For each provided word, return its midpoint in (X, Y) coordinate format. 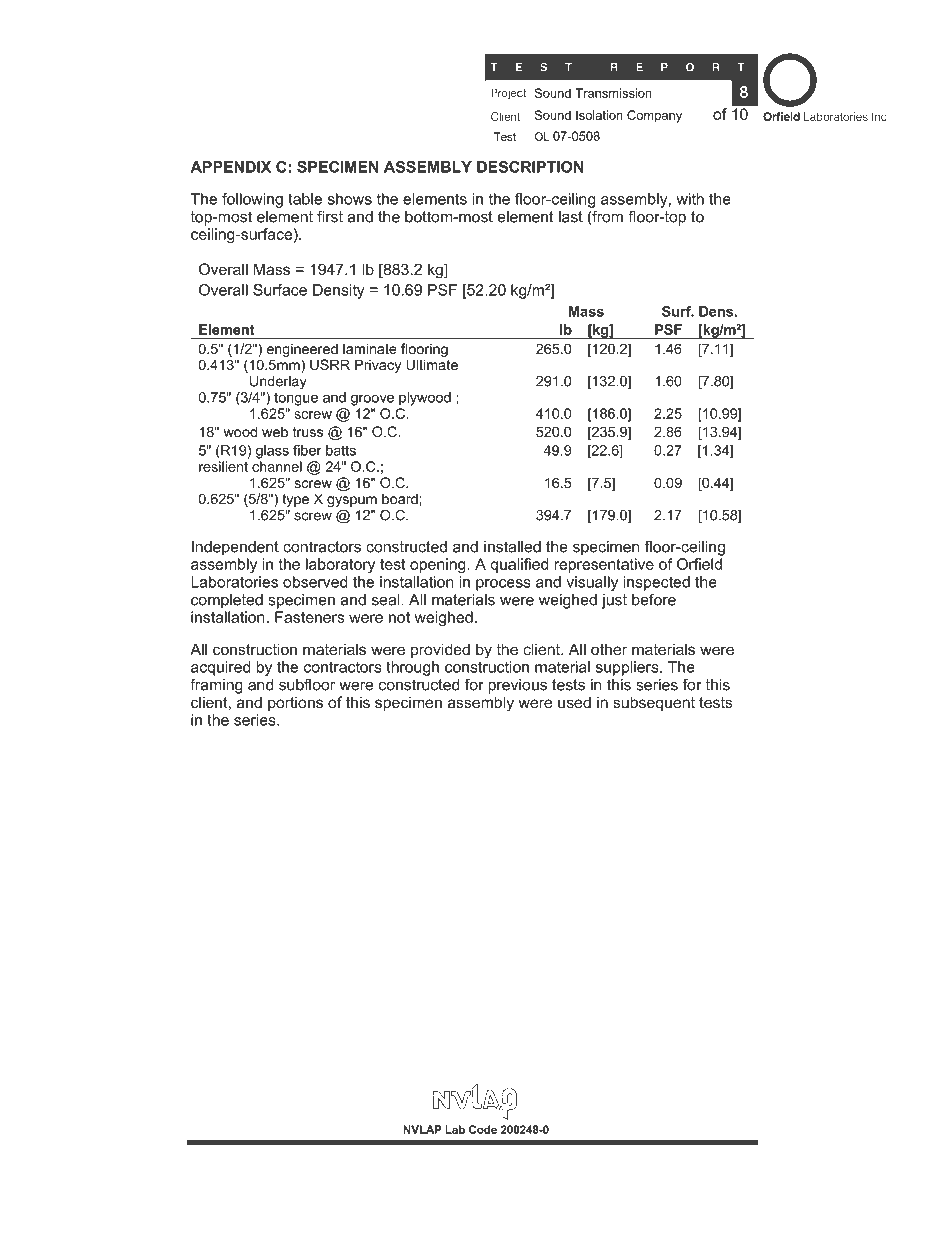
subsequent (654, 703)
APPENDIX (230, 167)
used (574, 702)
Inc (879, 116)
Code (483, 1129)
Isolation (599, 115)
